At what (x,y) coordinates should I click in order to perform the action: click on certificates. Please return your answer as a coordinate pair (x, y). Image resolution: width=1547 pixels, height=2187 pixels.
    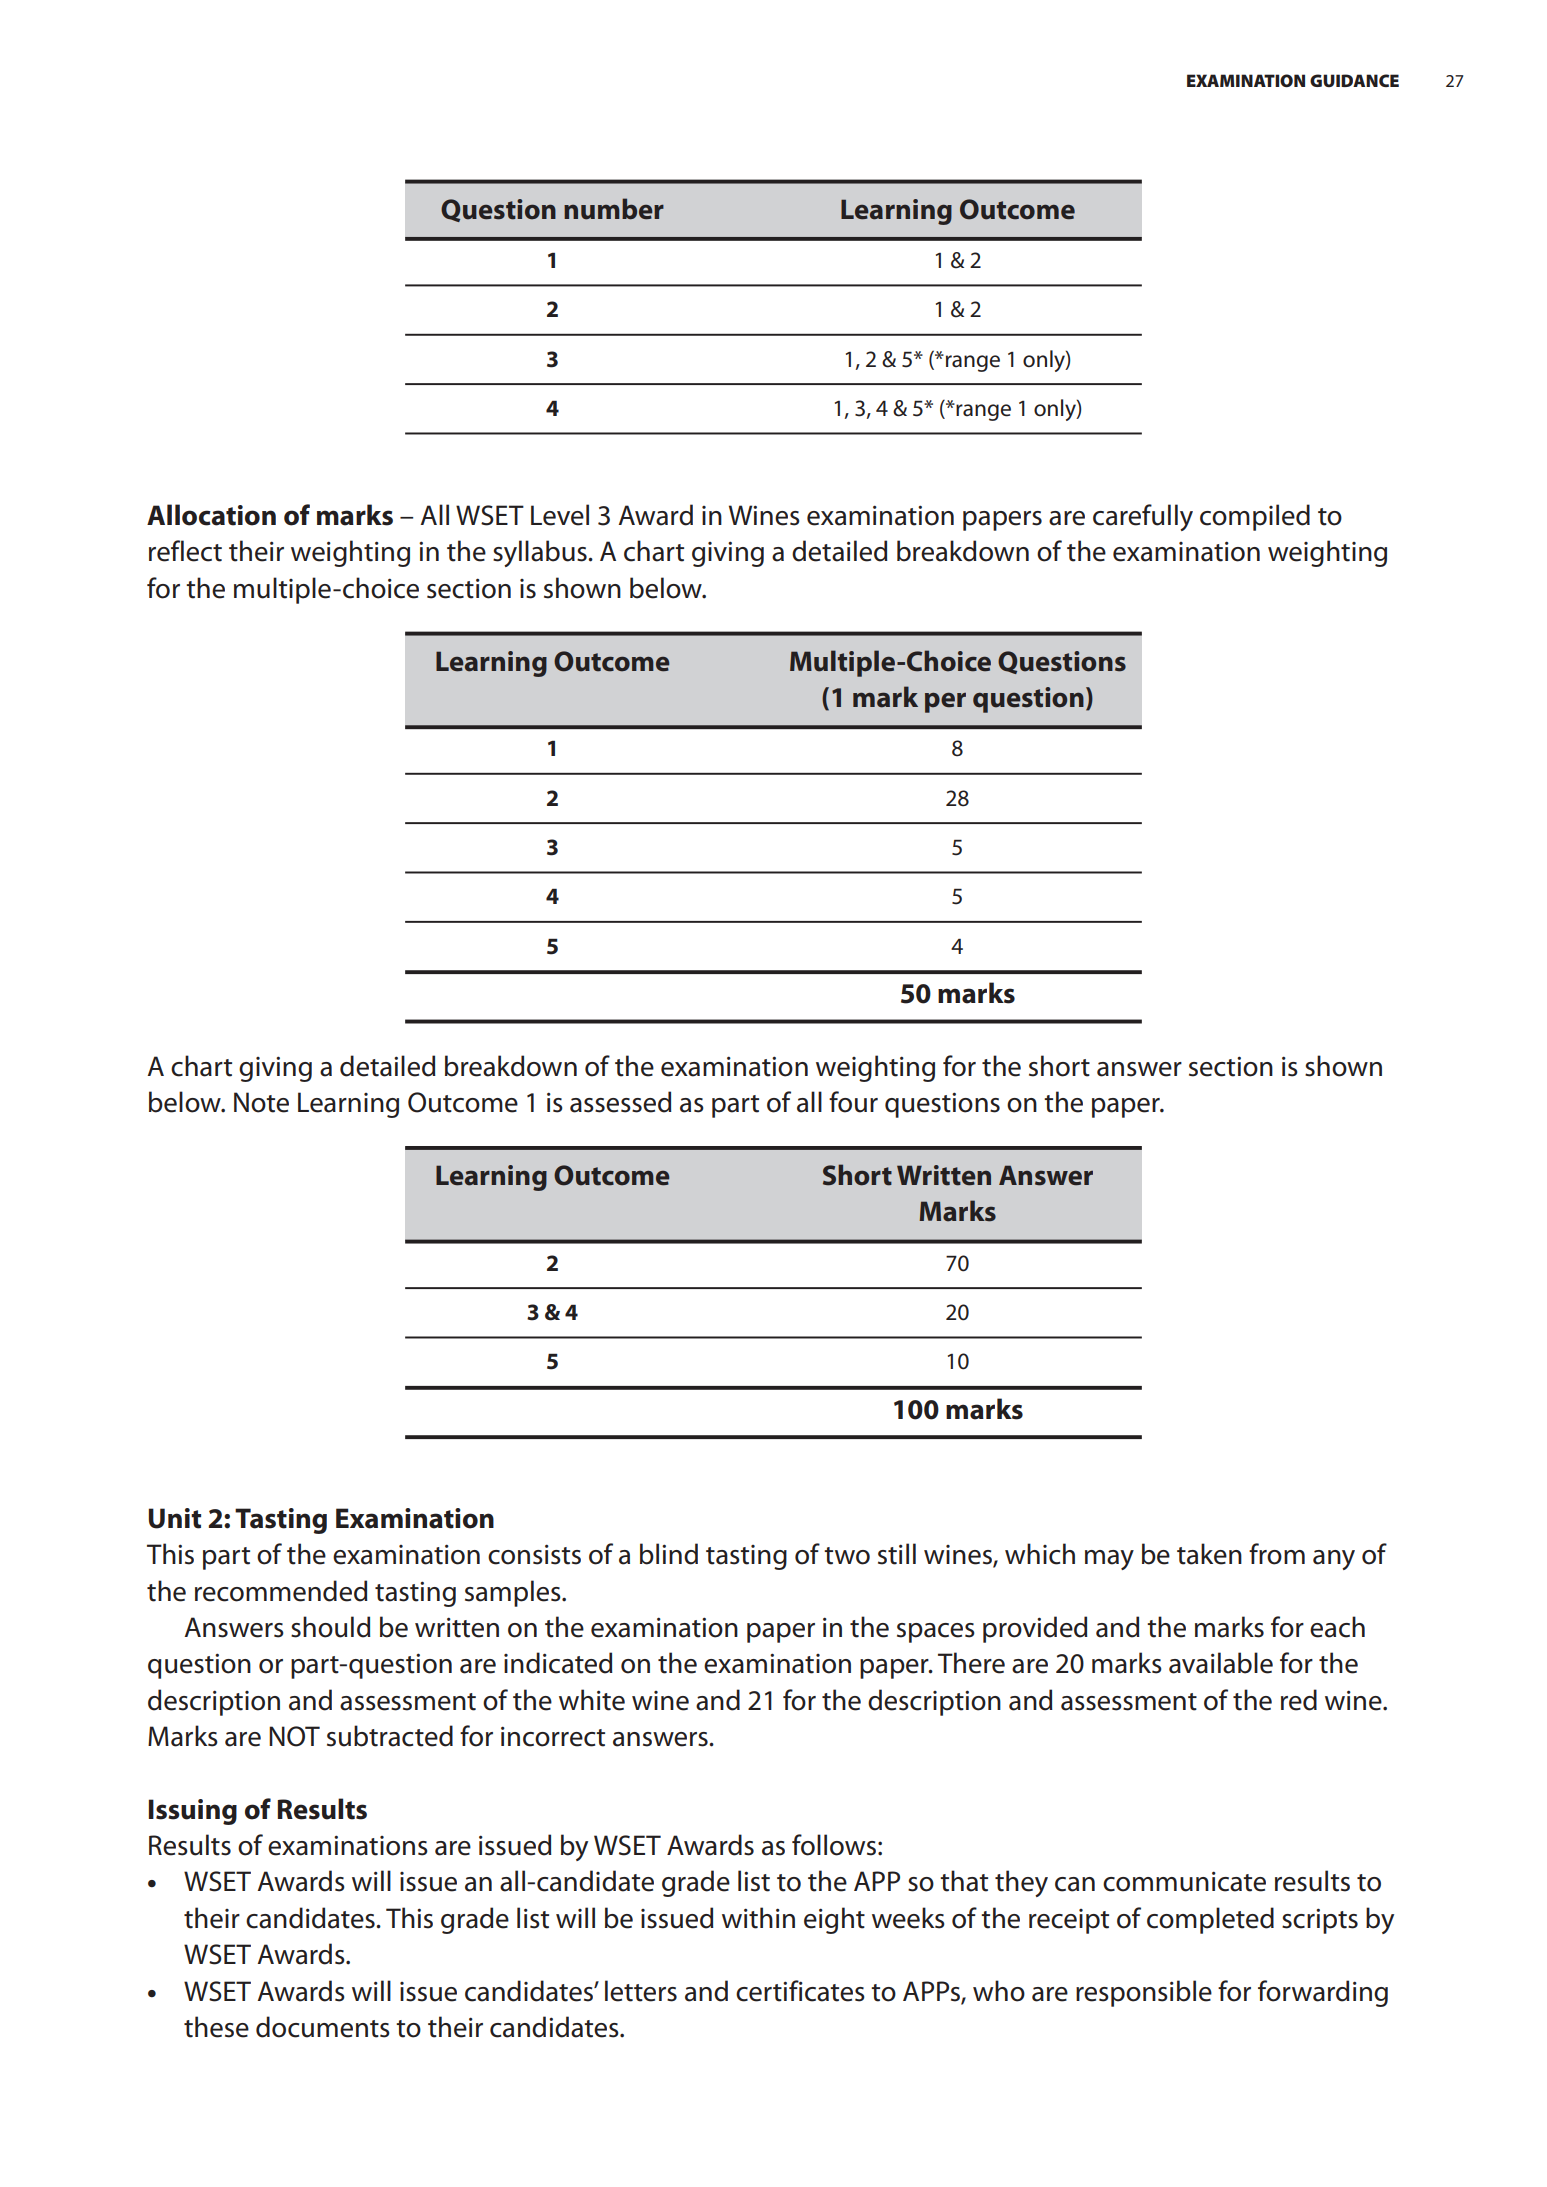
    Looking at the image, I should click on (800, 1991).
